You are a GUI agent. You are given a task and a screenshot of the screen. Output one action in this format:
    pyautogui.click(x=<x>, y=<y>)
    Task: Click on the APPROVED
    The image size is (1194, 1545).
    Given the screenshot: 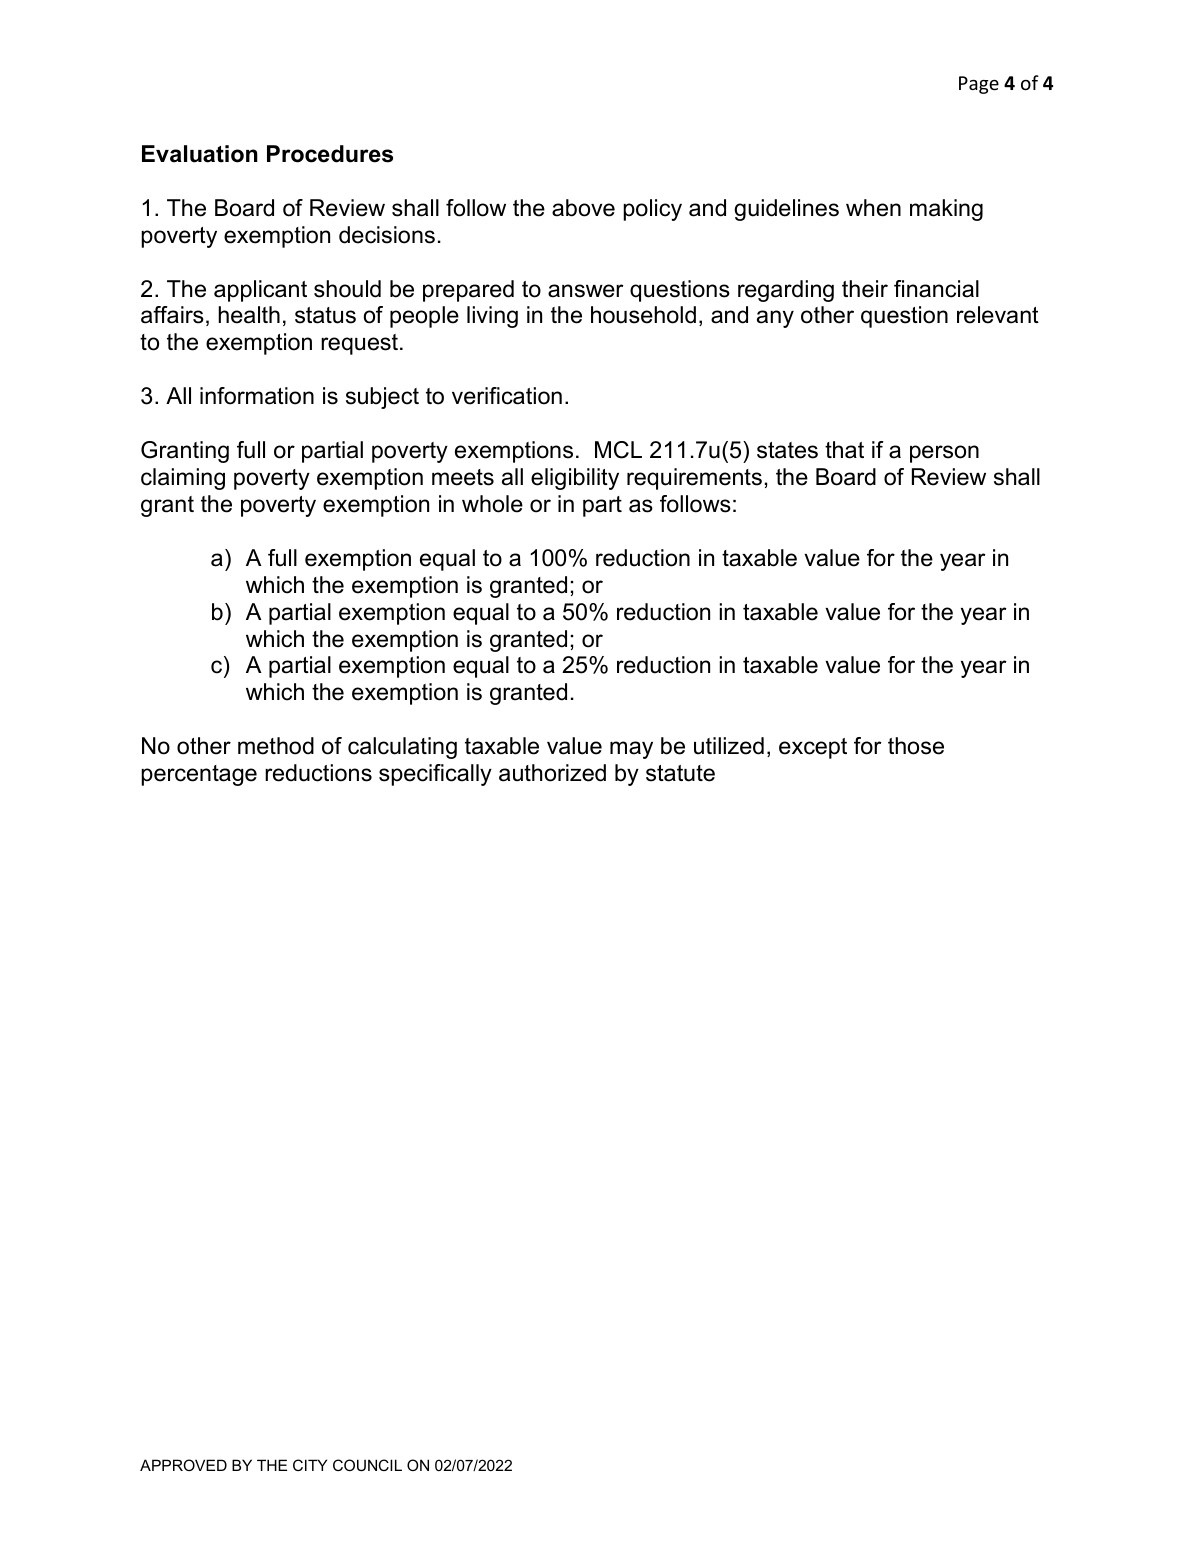 What is the action you would take?
    pyautogui.click(x=183, y=1465)
